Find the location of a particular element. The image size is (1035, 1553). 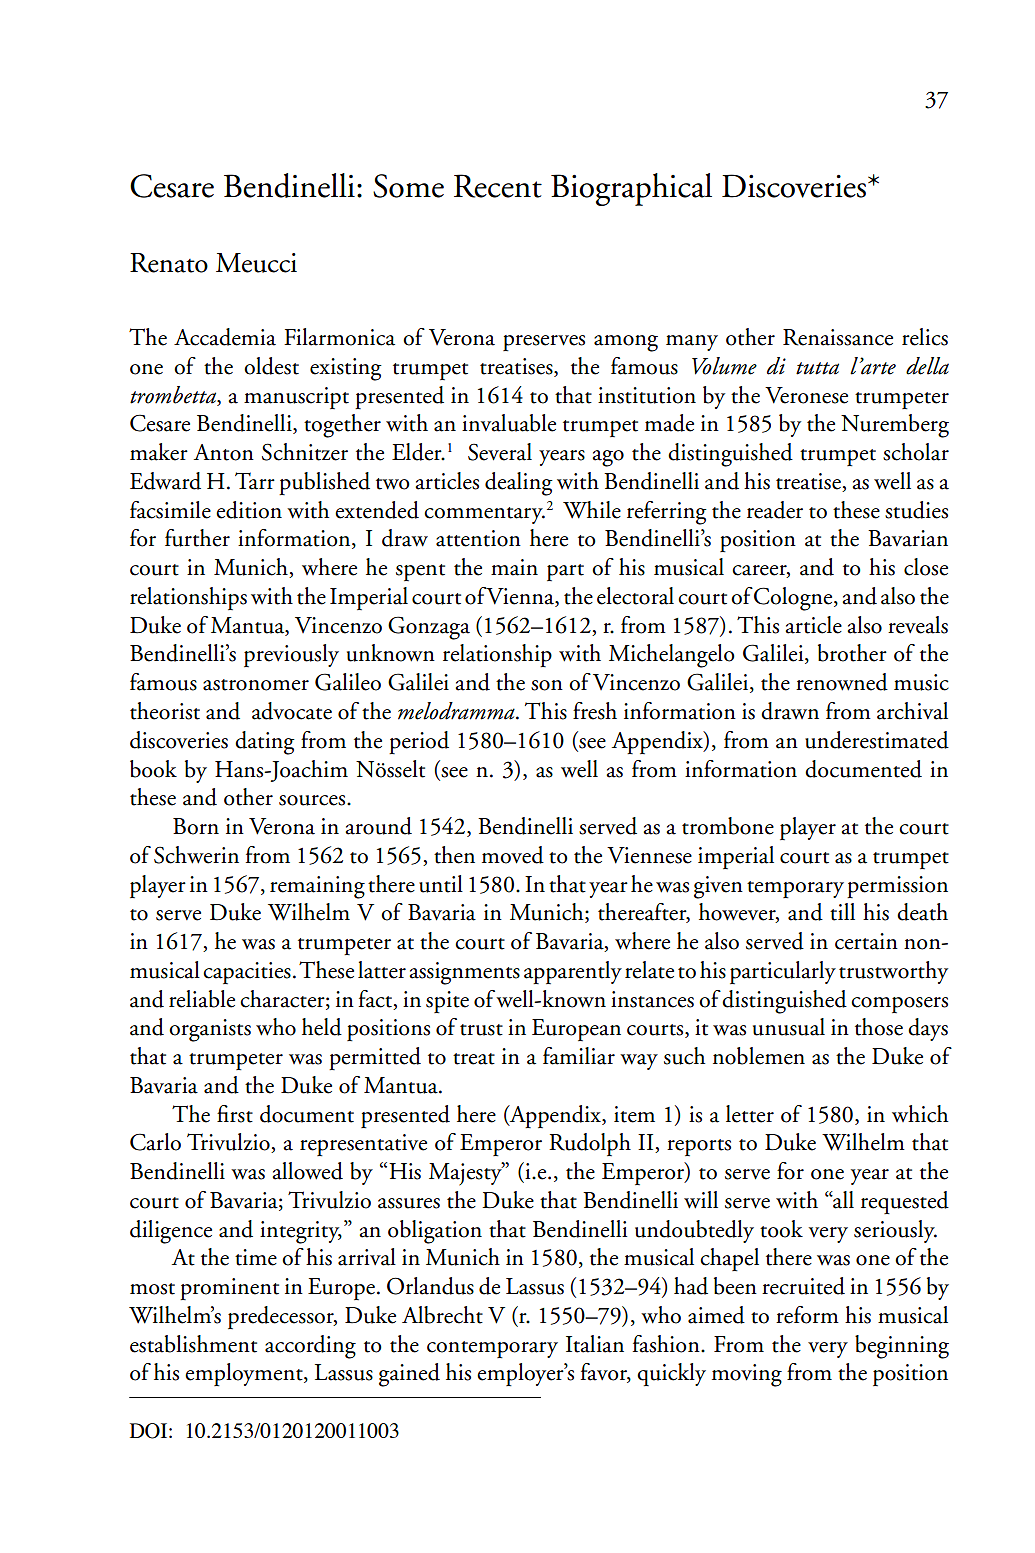

apparently is located at coordinates (573, 972).
